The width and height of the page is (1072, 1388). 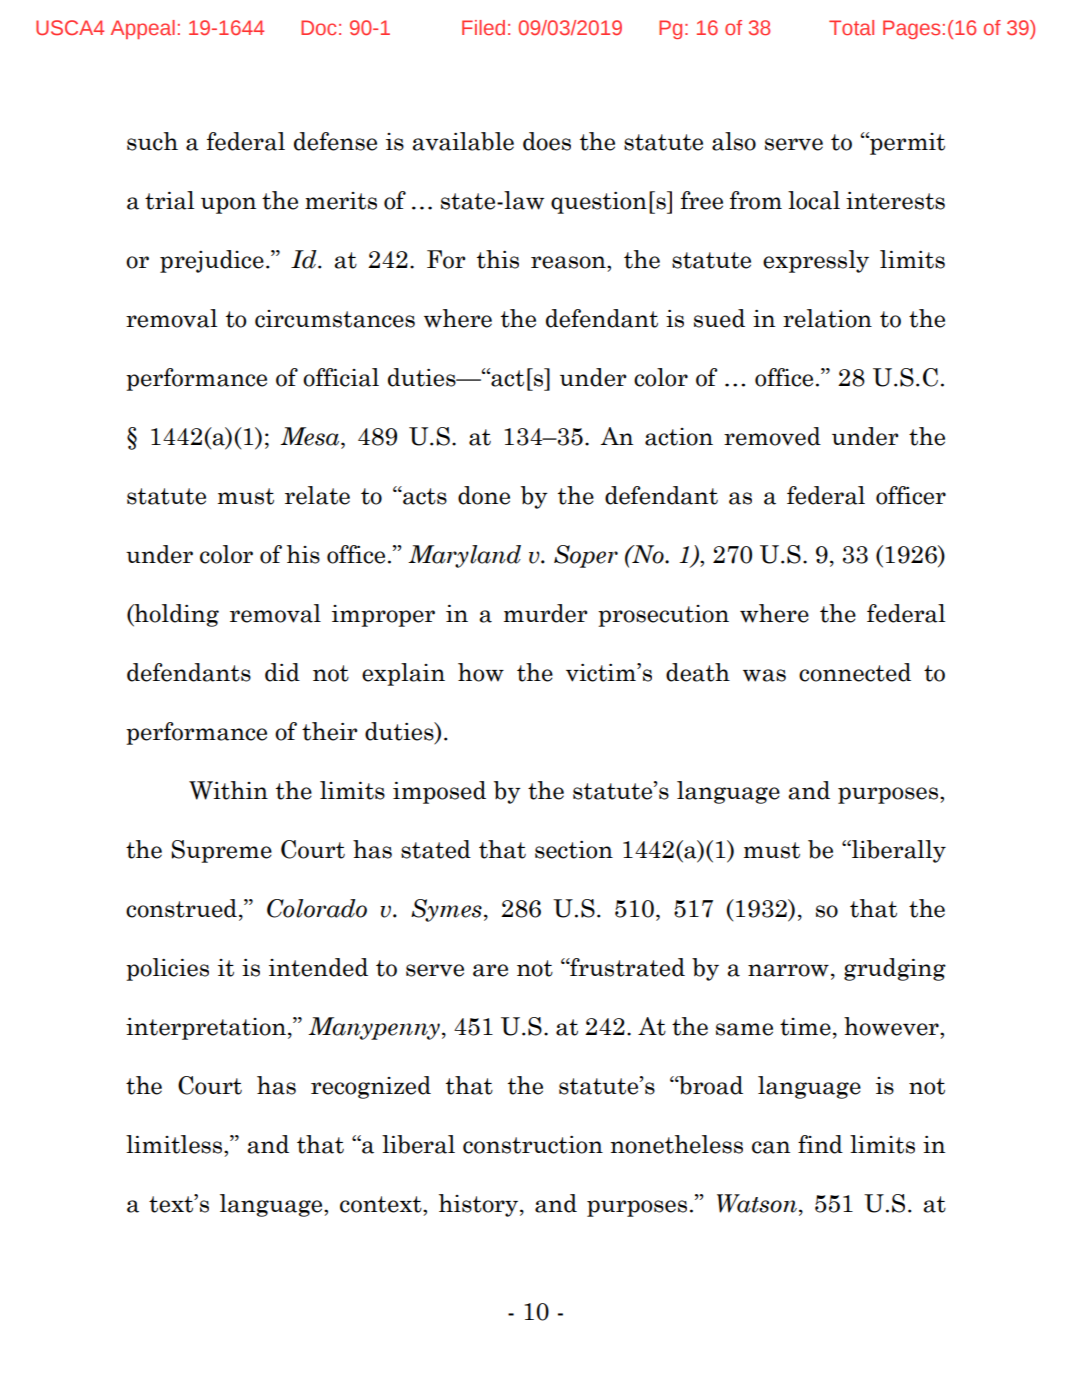 What do you see at coordinates (851, 27) in the page?
I see `Total` at bounding box center [851, 27].
